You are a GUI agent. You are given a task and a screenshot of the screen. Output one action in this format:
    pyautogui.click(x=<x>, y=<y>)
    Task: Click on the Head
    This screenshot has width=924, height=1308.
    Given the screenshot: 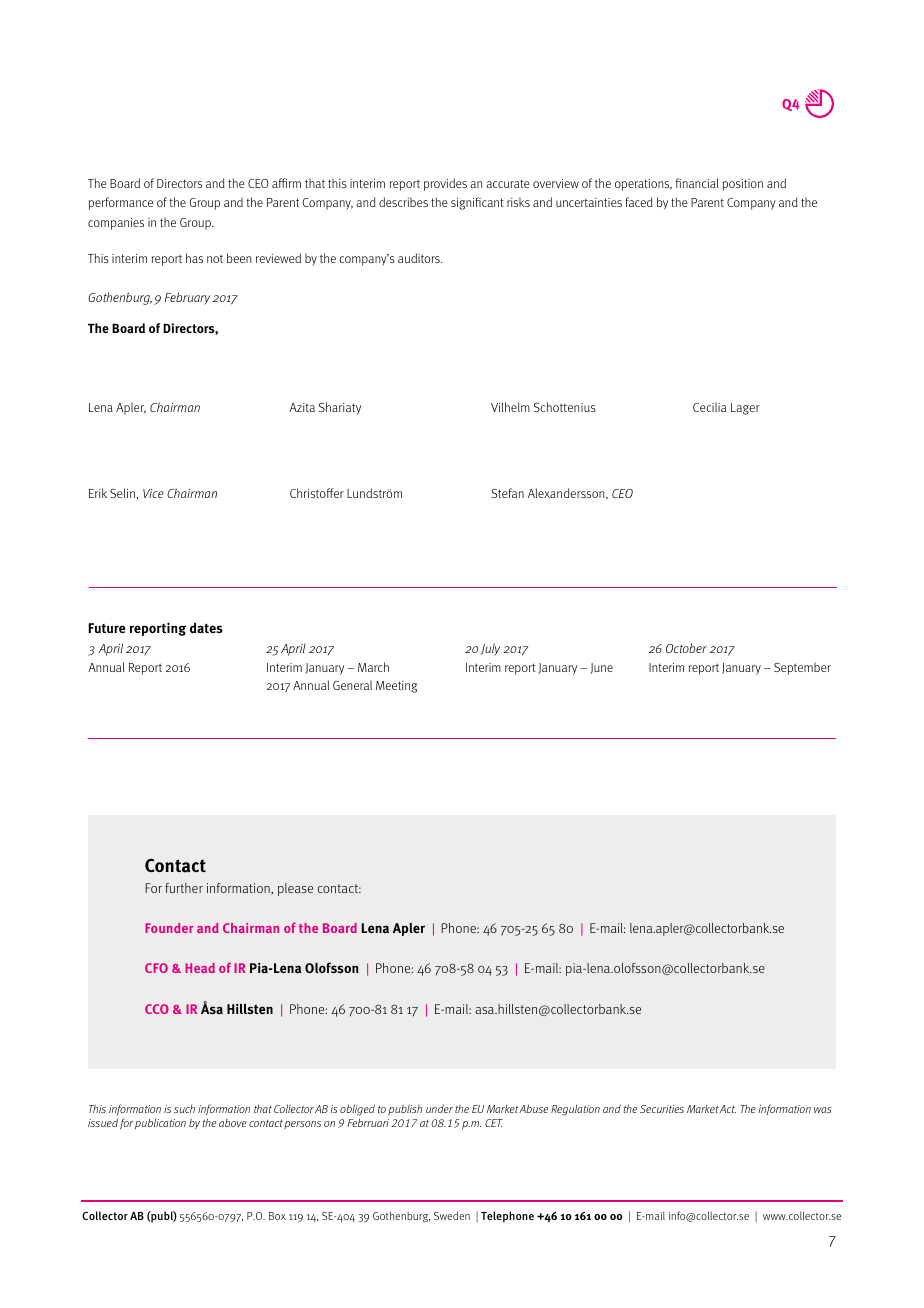 What is the action you would take?
    pyautogui.click(x=200, y=968)
